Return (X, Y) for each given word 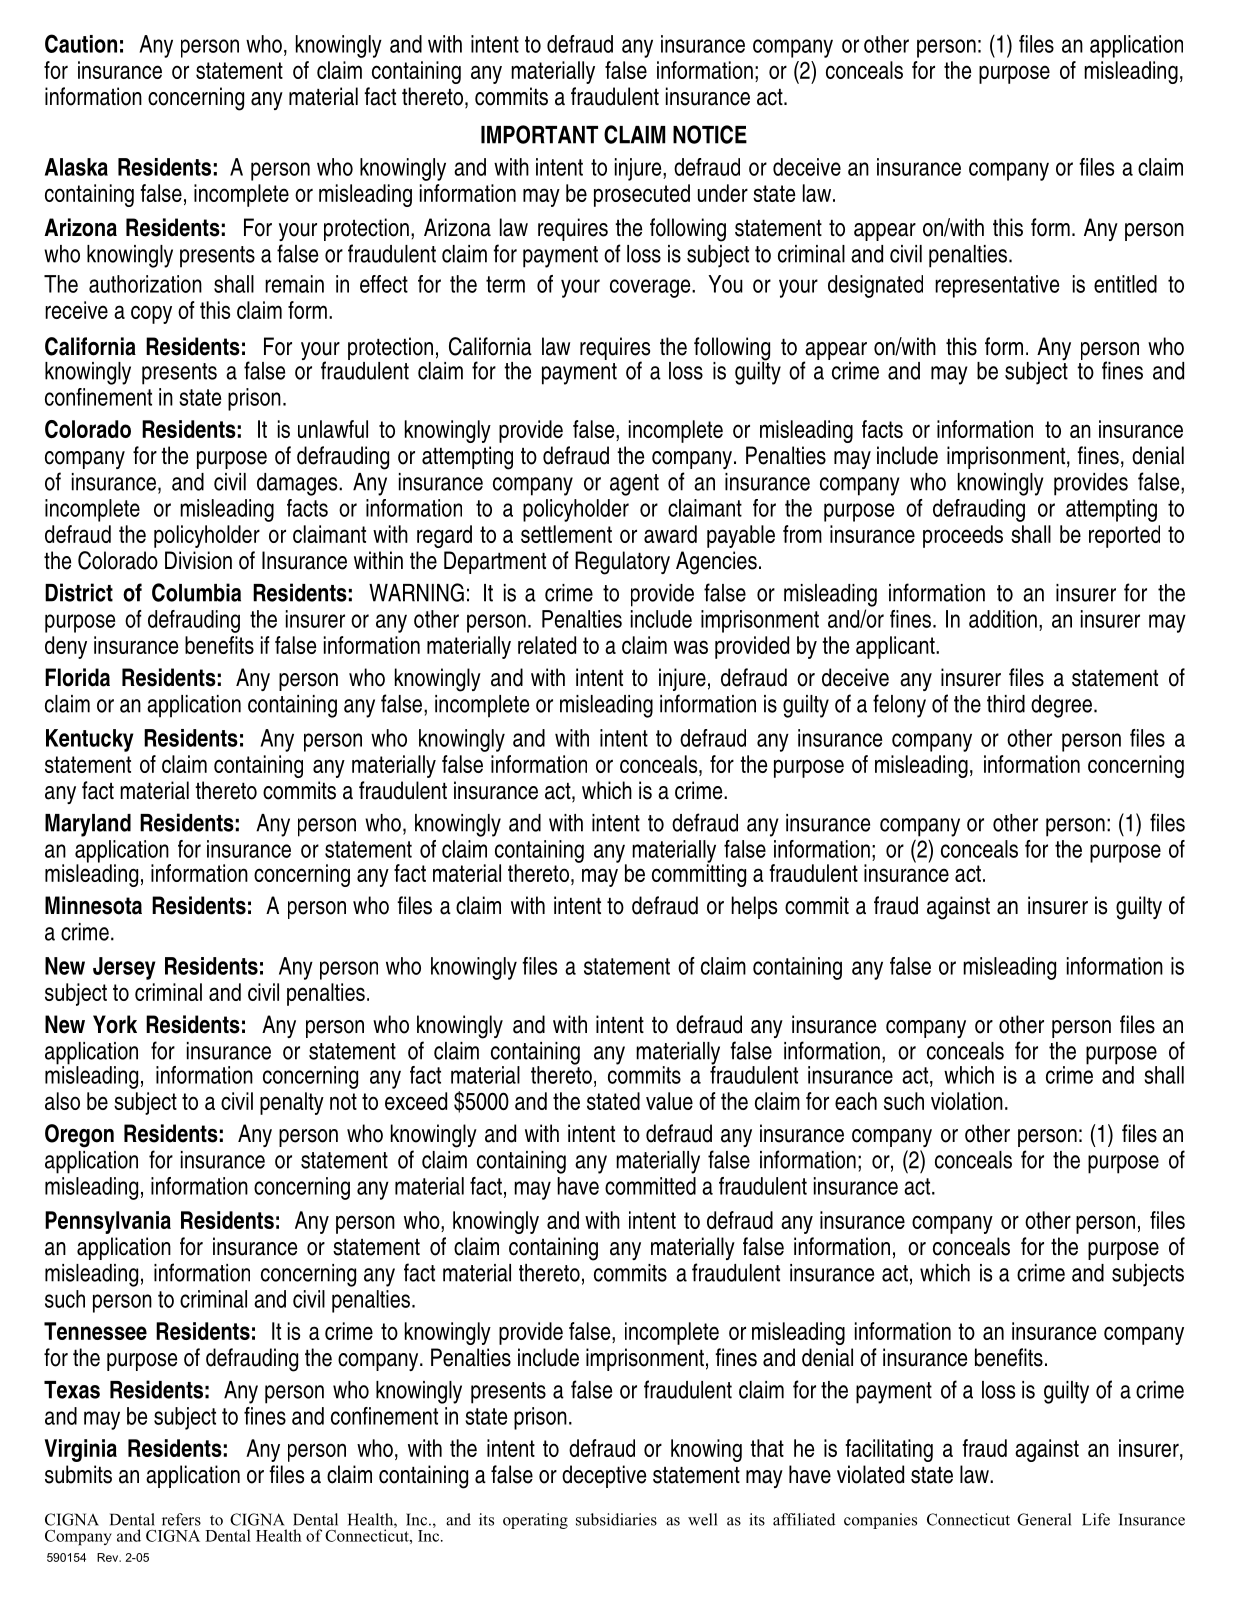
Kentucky (90, 740)
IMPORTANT (539, 134)
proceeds (963, 536)
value (669, 1101)
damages (298, 484)
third (1006, 704)
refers (181, 1519)
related (547, 645)
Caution (81, 43)
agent (634, 485)
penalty (292, 1103)
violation (967, 1101)
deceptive (604, 1476)
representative (997, 286)
